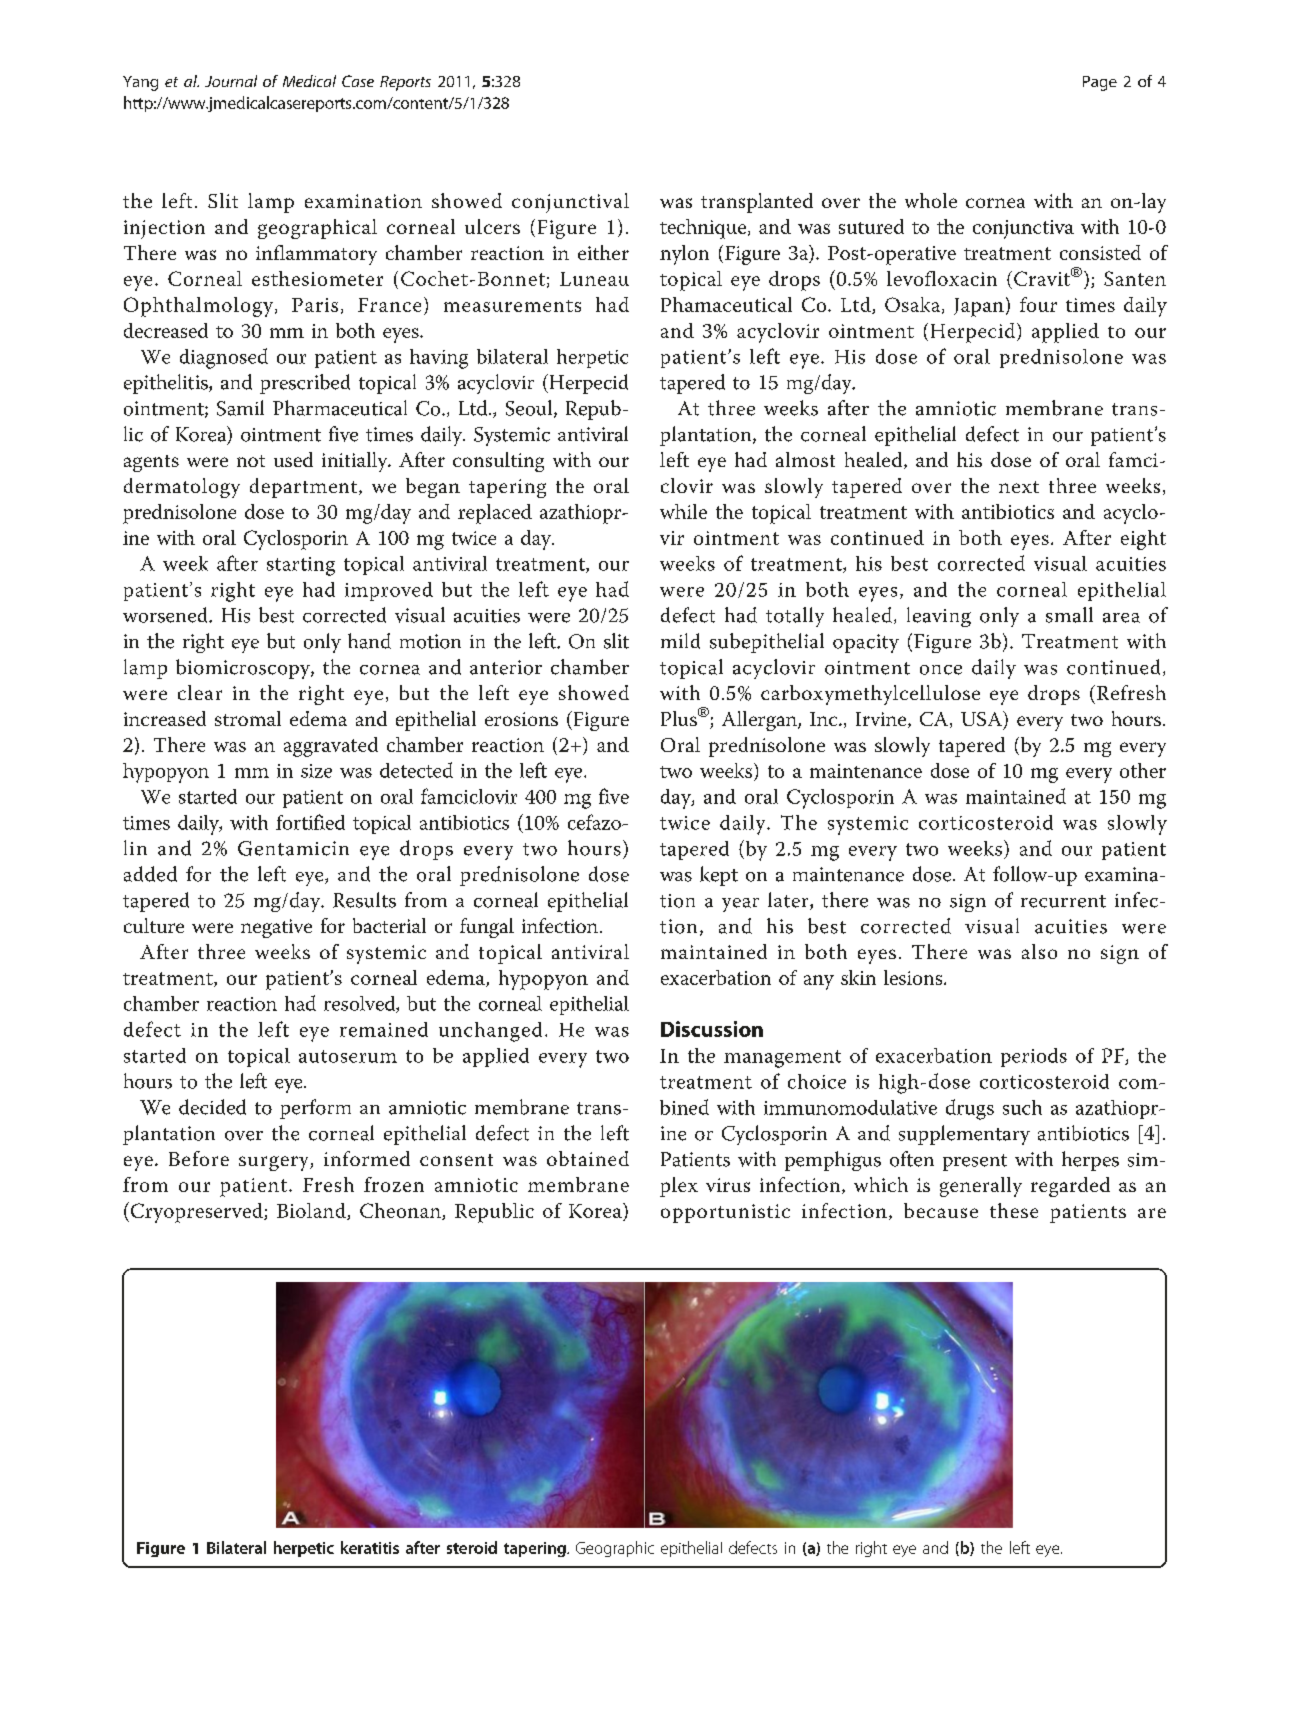 The width and height of the screenshot is (1289, 1719). I want to click on obtained, so click(588, 1158).
